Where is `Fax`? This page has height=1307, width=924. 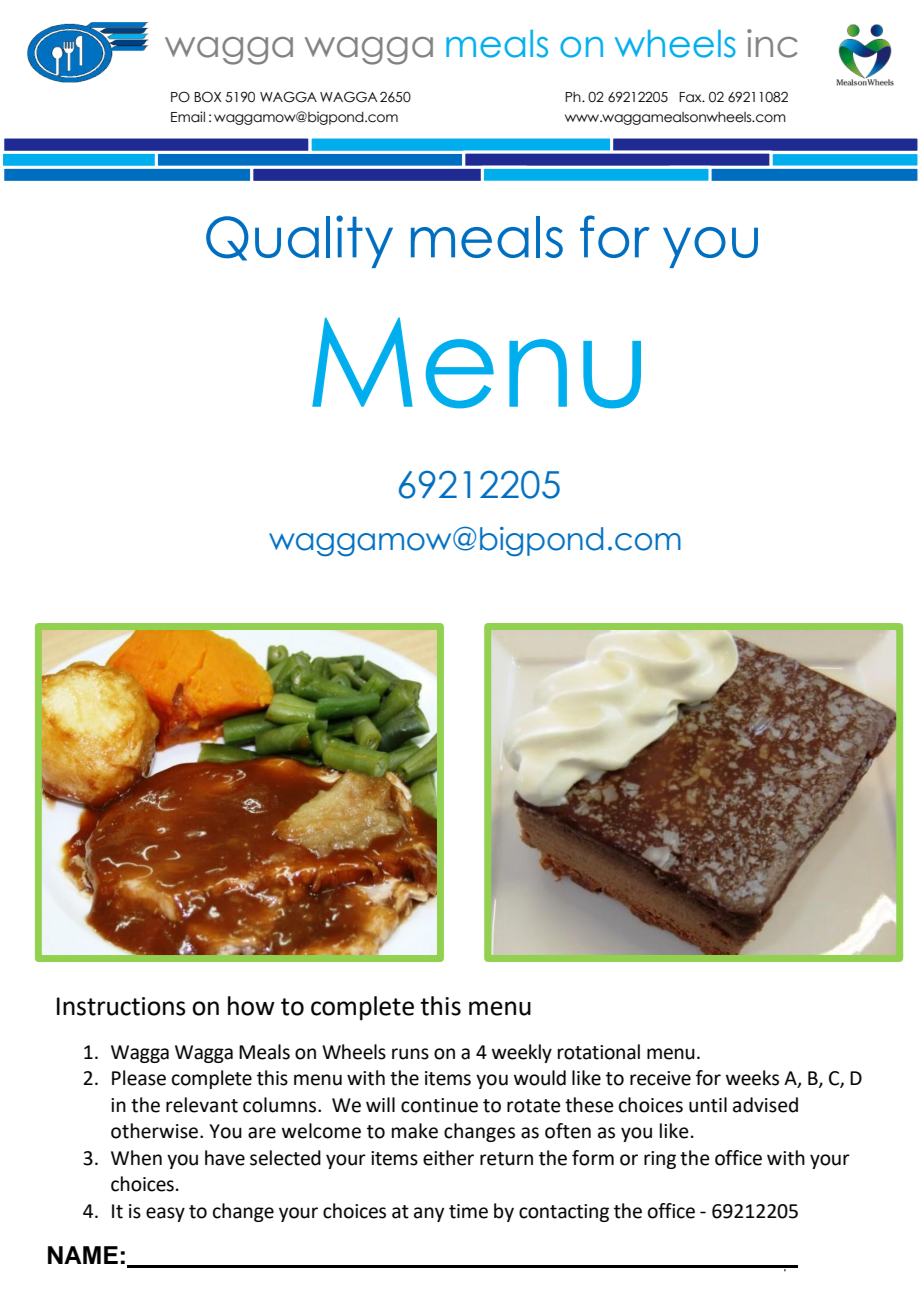
Fax is located at coordinates (691, 97).
